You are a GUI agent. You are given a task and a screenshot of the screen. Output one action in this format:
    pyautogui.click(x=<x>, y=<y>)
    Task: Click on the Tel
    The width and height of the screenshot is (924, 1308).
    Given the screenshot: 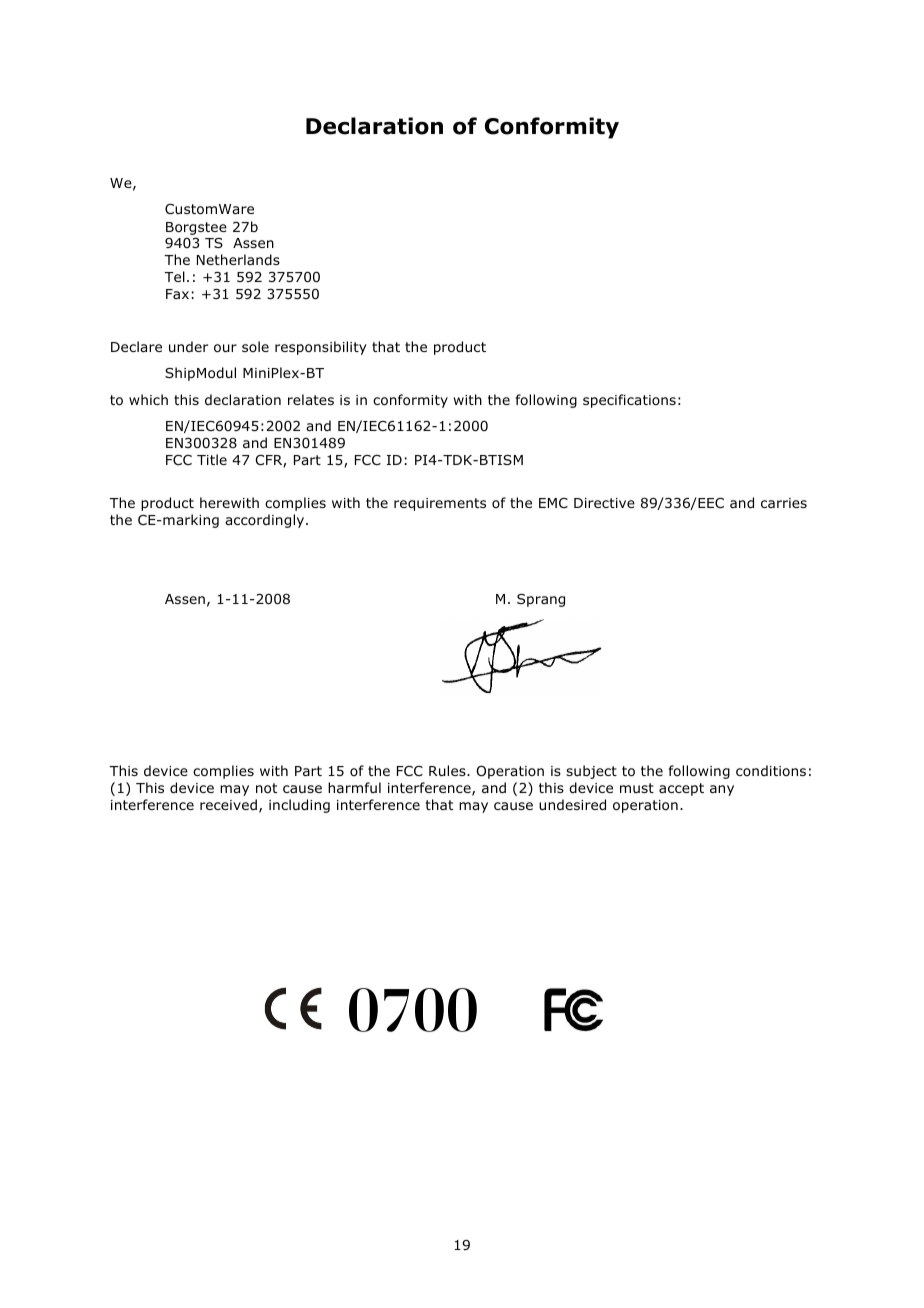 What is the action you would take?
    pyautogui.click(x=174, y=276)
